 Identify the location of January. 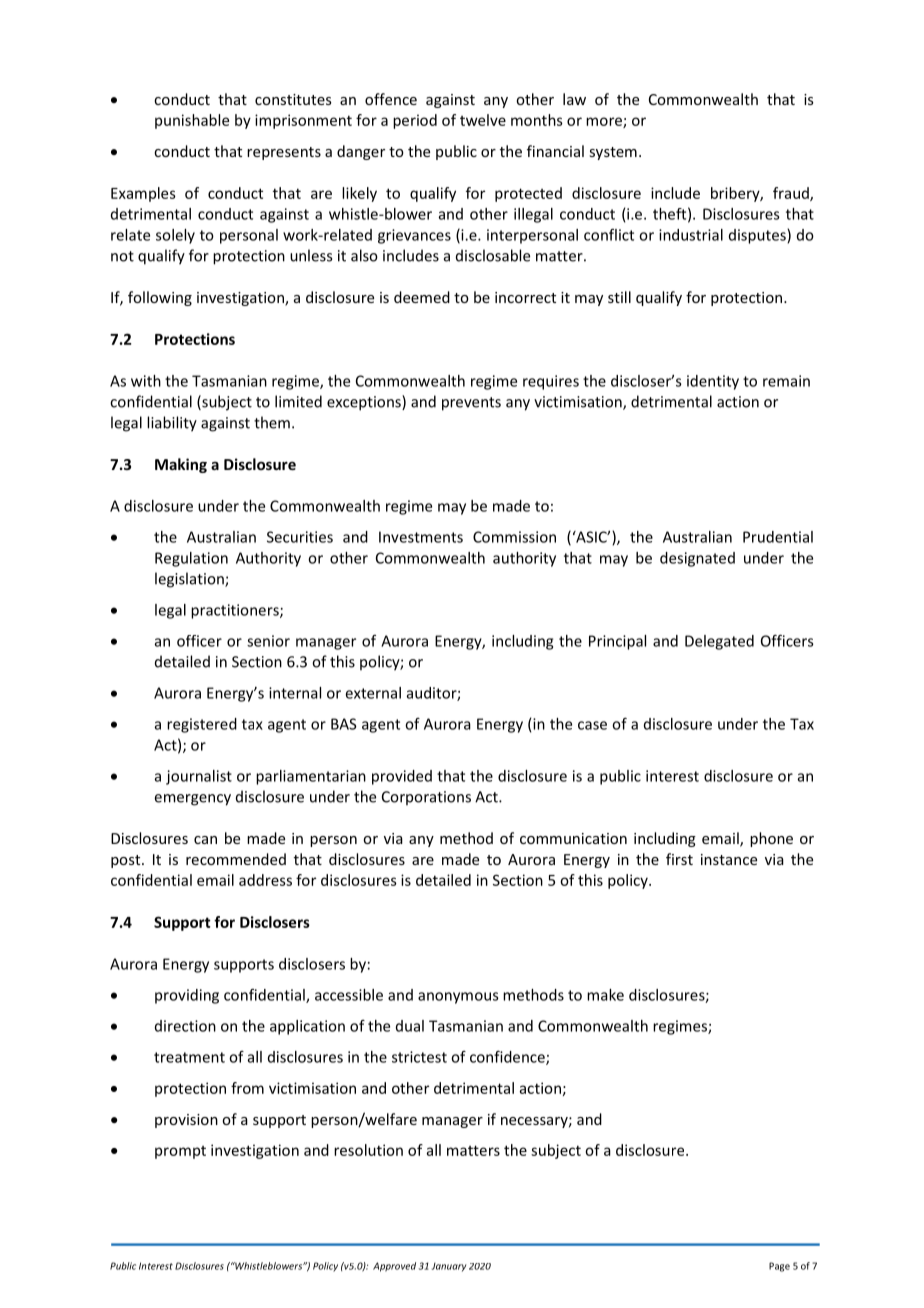
(449, 1267).
